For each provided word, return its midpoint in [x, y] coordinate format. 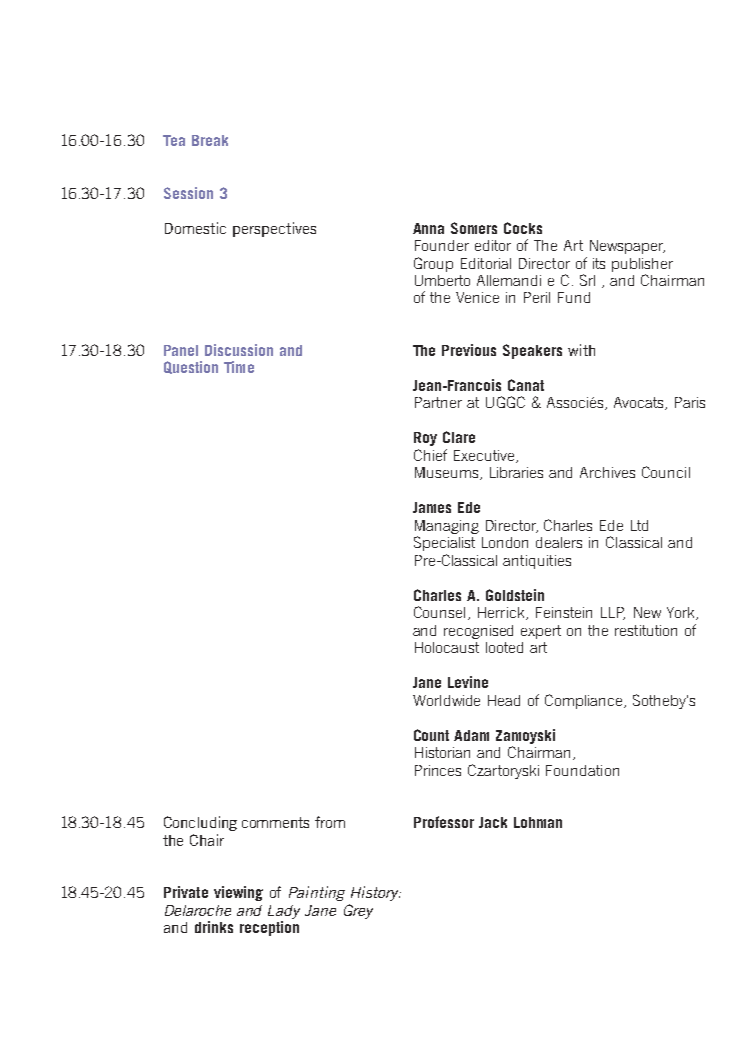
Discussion [239, 350]
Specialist [444, 543]
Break [210, 140]
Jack [493, 822]
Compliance [585, 701]
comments [275, 822]
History [376, 893]
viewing [238, 893]
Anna [428, 228]
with [581, 350]
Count [431, 735]
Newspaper [627, 247]
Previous [469, 350]
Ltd [639, 525]
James [432, 507]
